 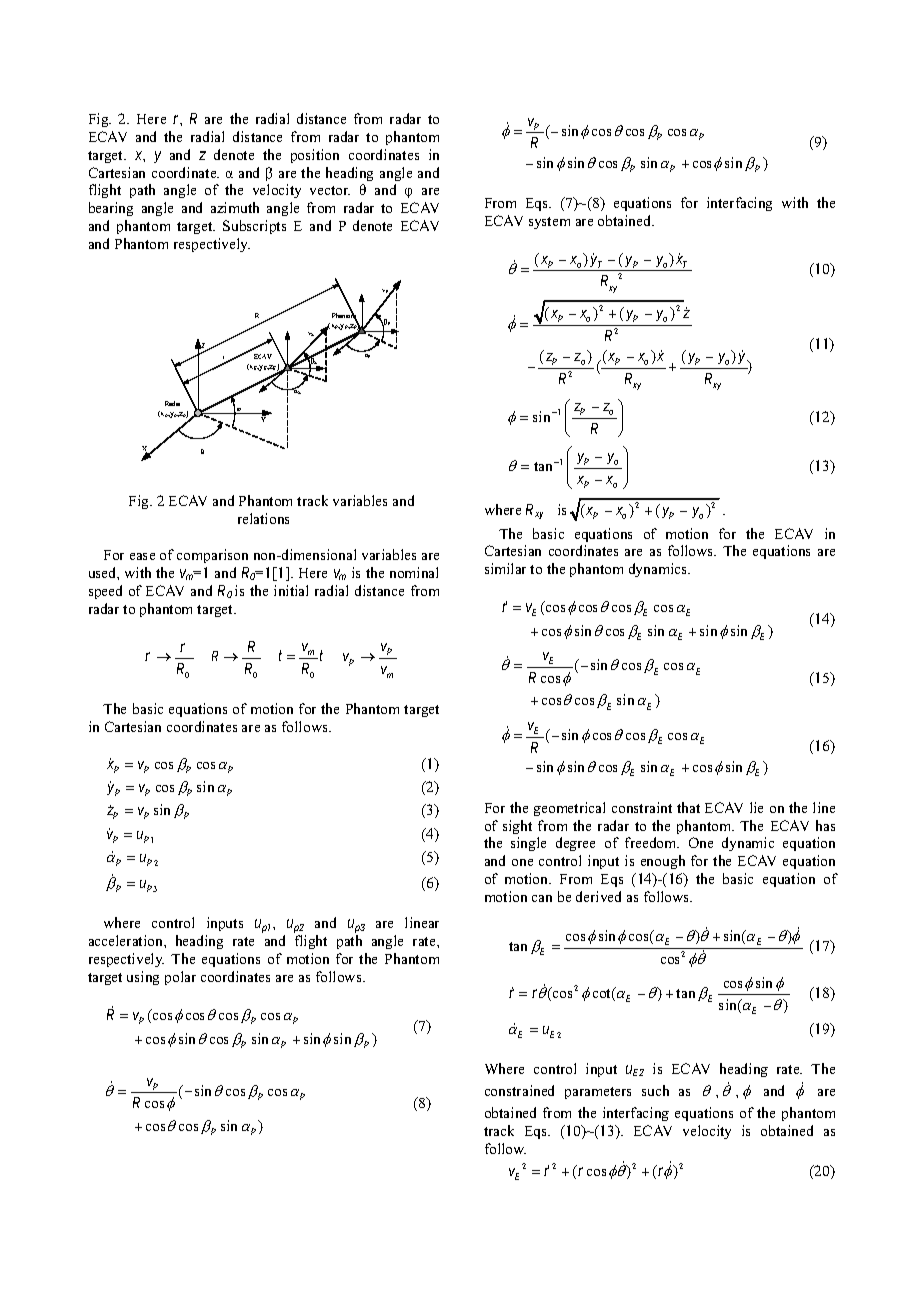 I want to click on using, so click(x=143, y=978).
